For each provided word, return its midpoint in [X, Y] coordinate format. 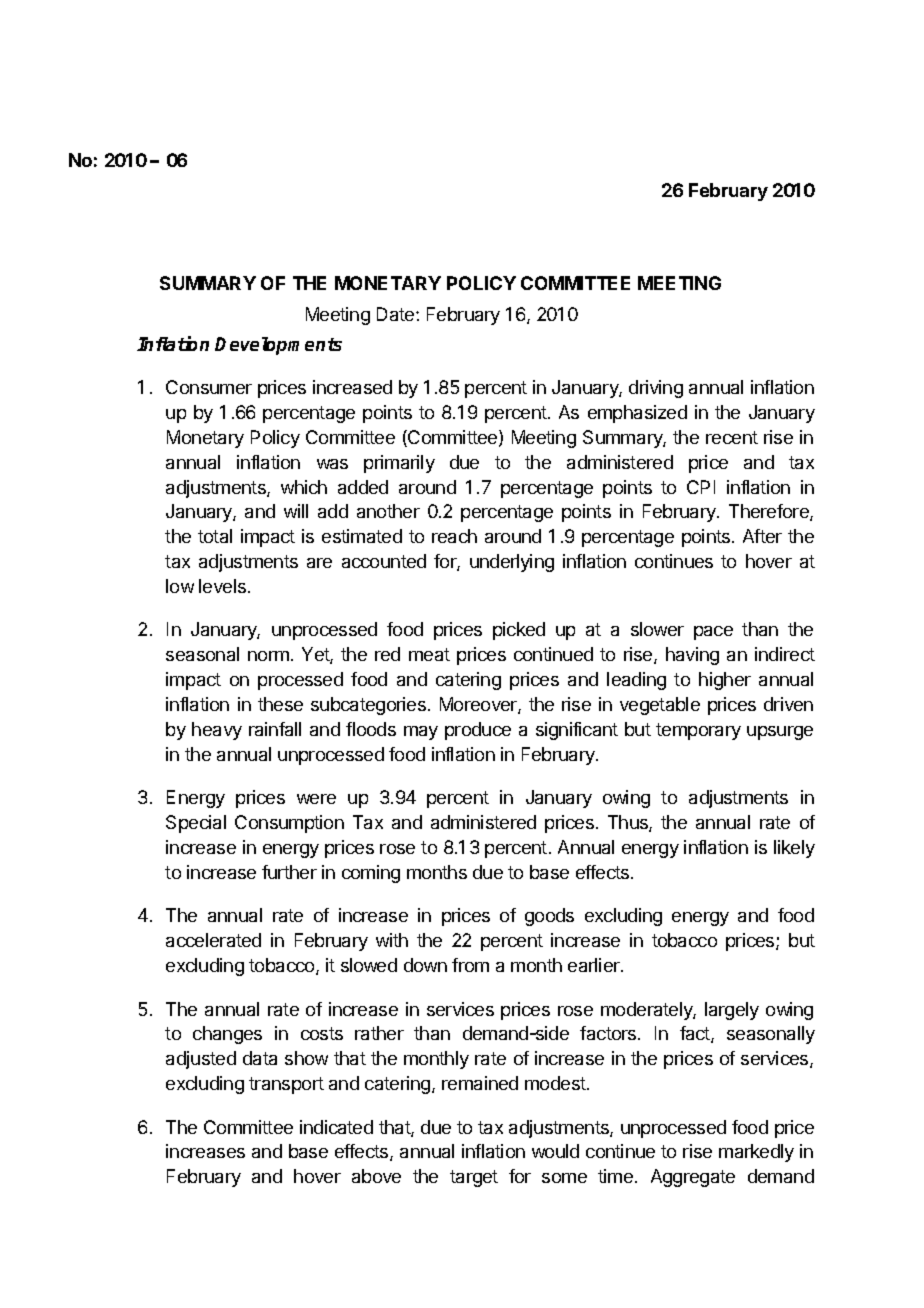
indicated [336, 1127]
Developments [278, 346]
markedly [756, 1153]
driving [656, 389]
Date [397, 314]
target [474, 1178]
